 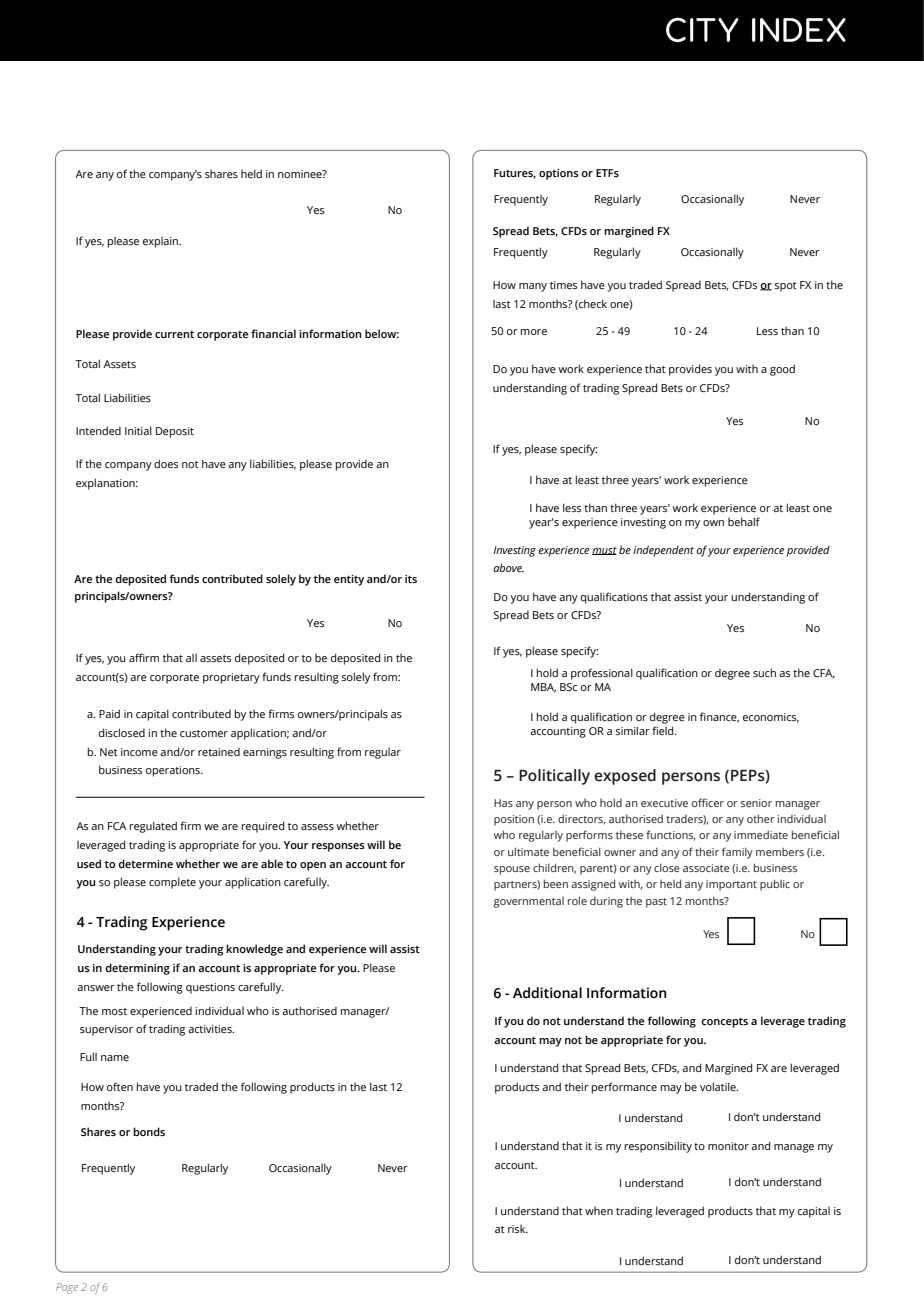 What do you see at coordinates (543, 688) in the screenshot?
I see `MBA` at bounding box center [543, 688].
